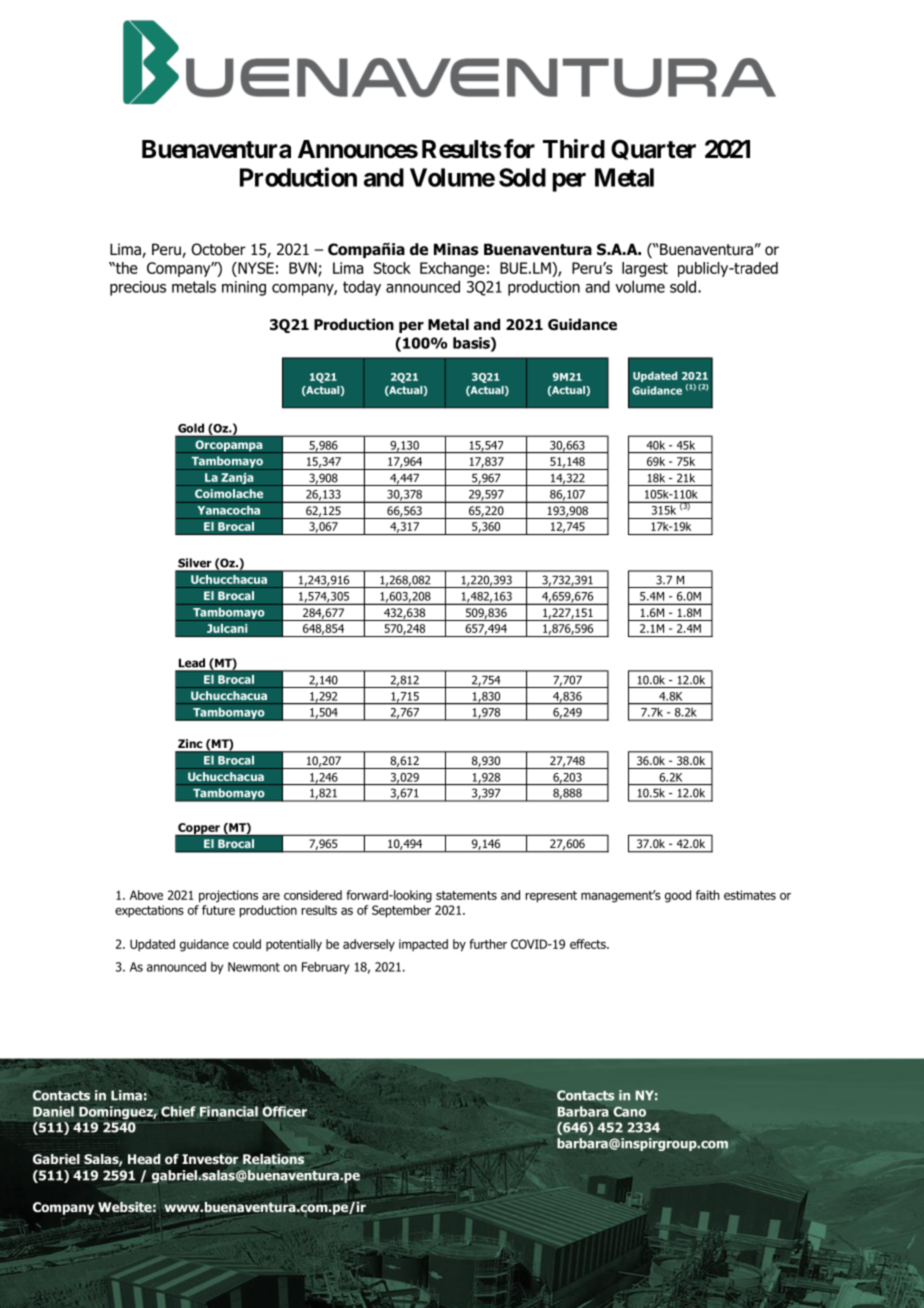  What do you see at coordinates (144, 1159) in the screenshot?
I see `Head` at bounding box center [144, 1159].
